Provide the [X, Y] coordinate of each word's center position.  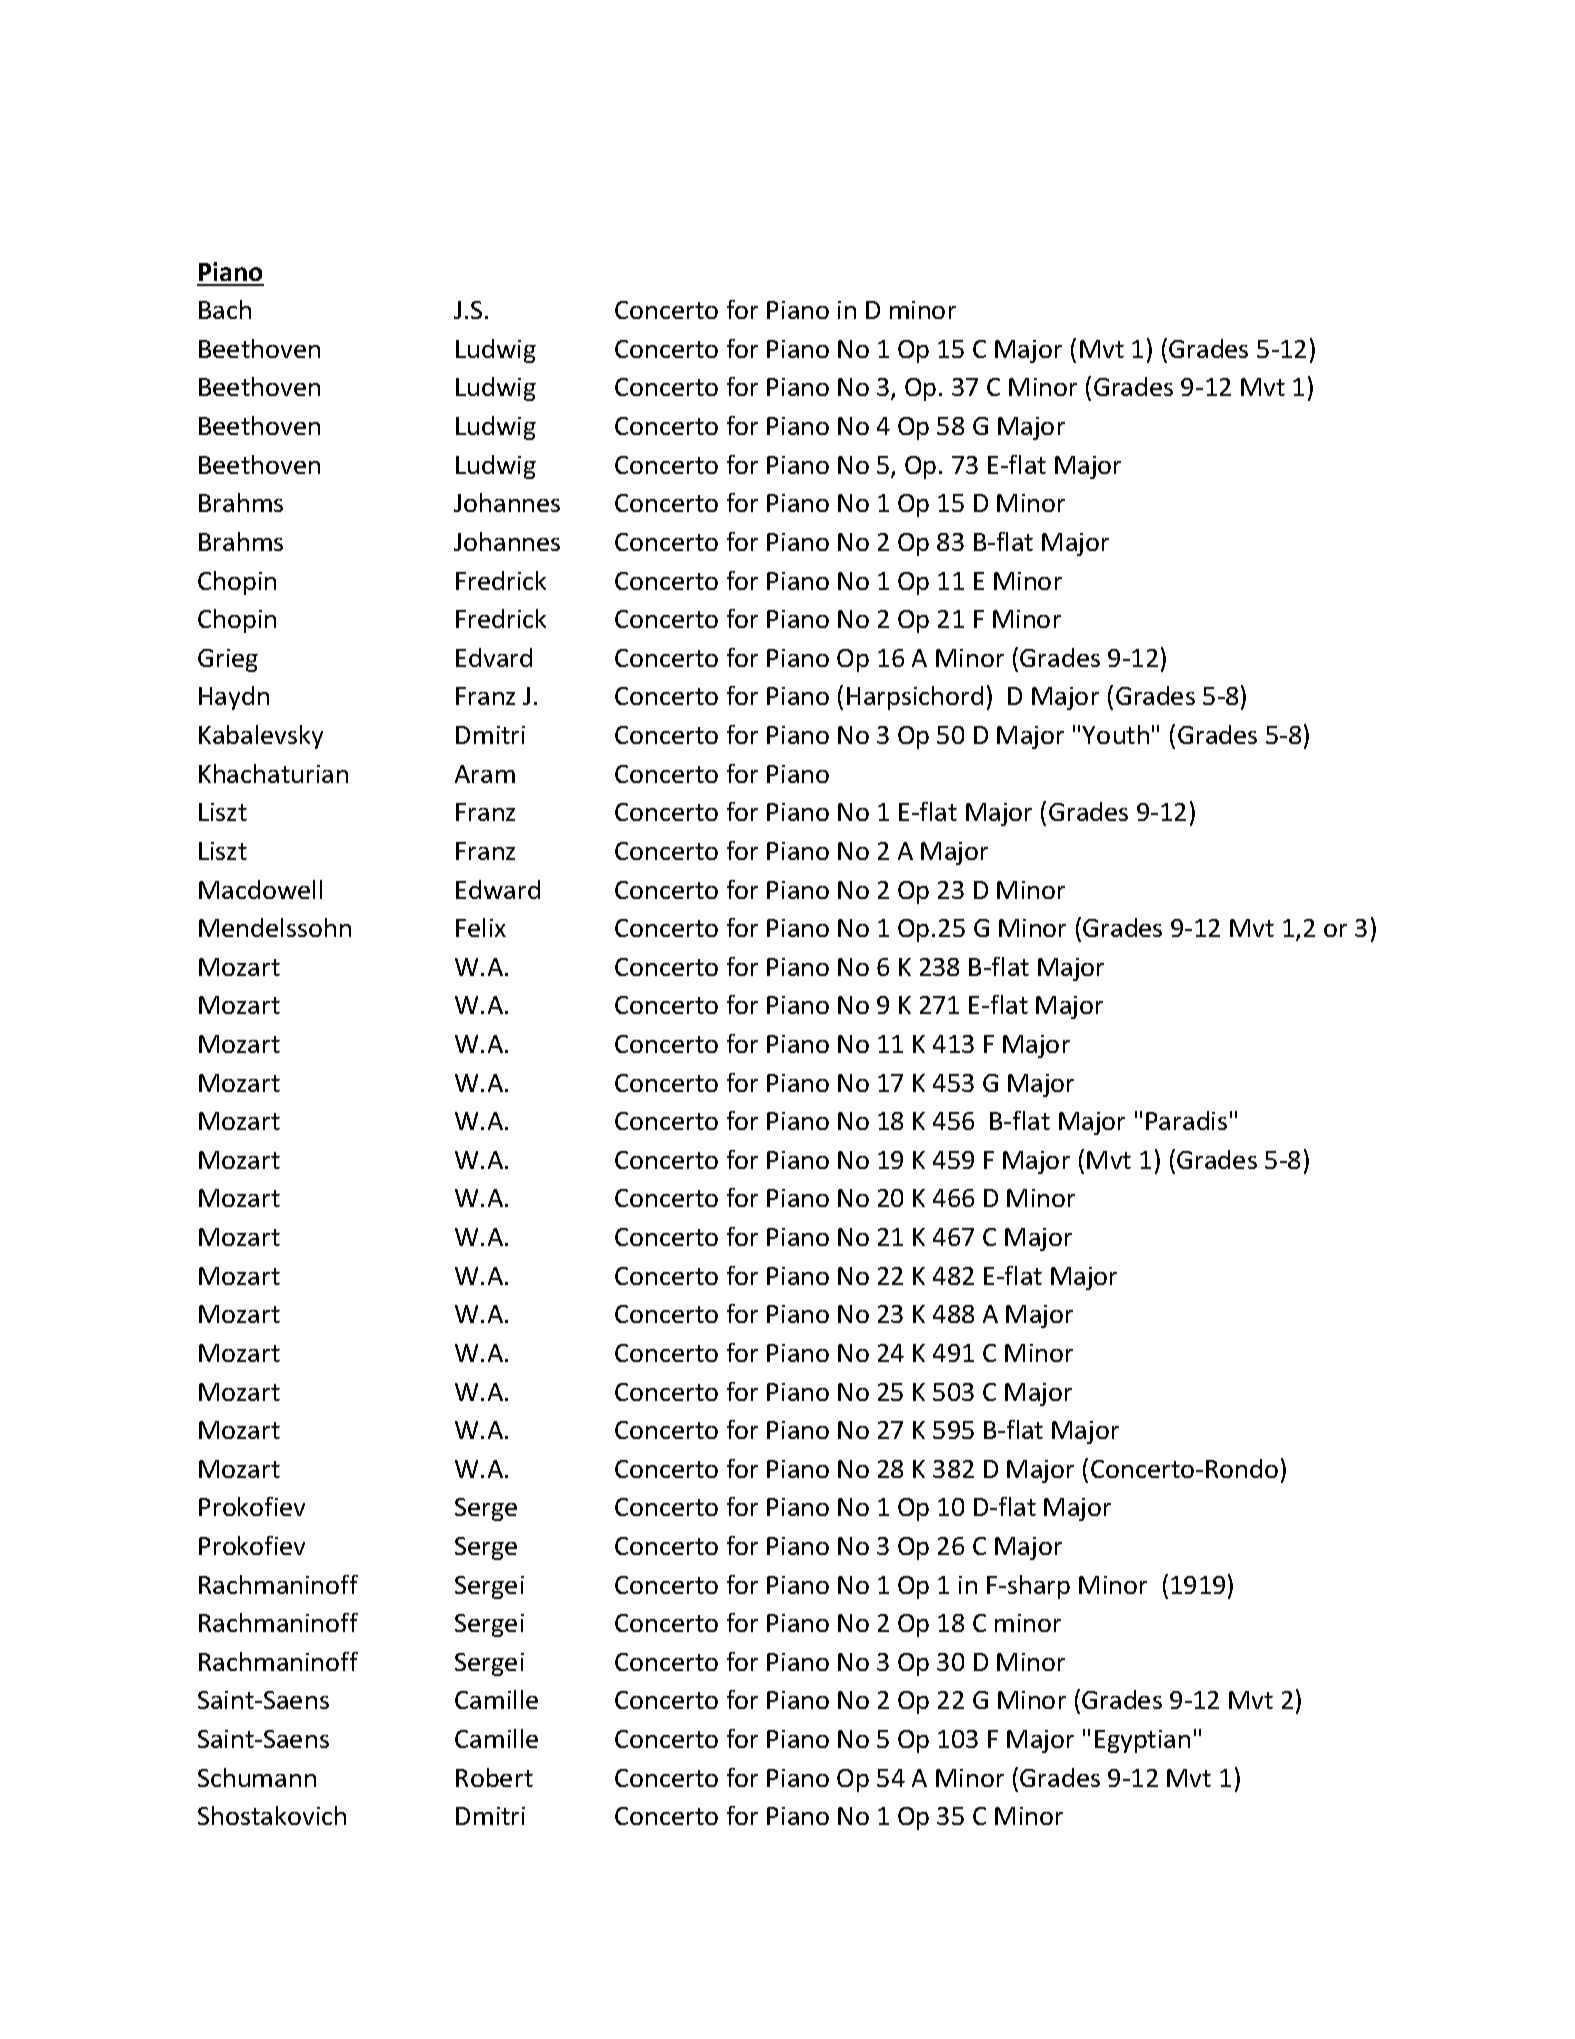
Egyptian [1142, 1741]
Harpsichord [915, 698]
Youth [1115, 734]
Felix [481, 927]
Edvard [494, 657]
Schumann [257, 1777]
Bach [225, 309]
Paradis [1186, 1120]
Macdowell [260, 889]
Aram [485, 774]
